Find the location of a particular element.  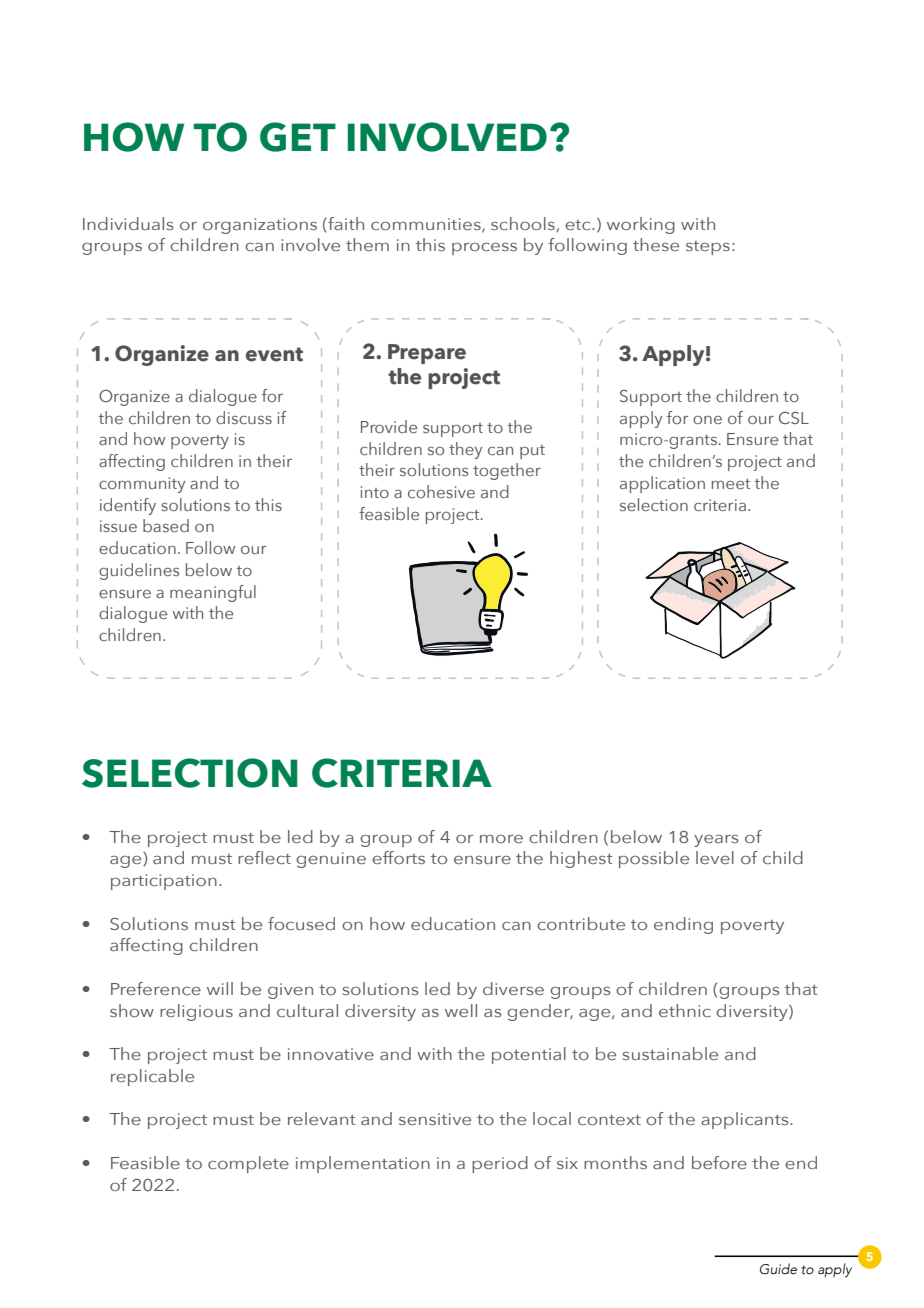

steps is located at coordinates (708, 248).
